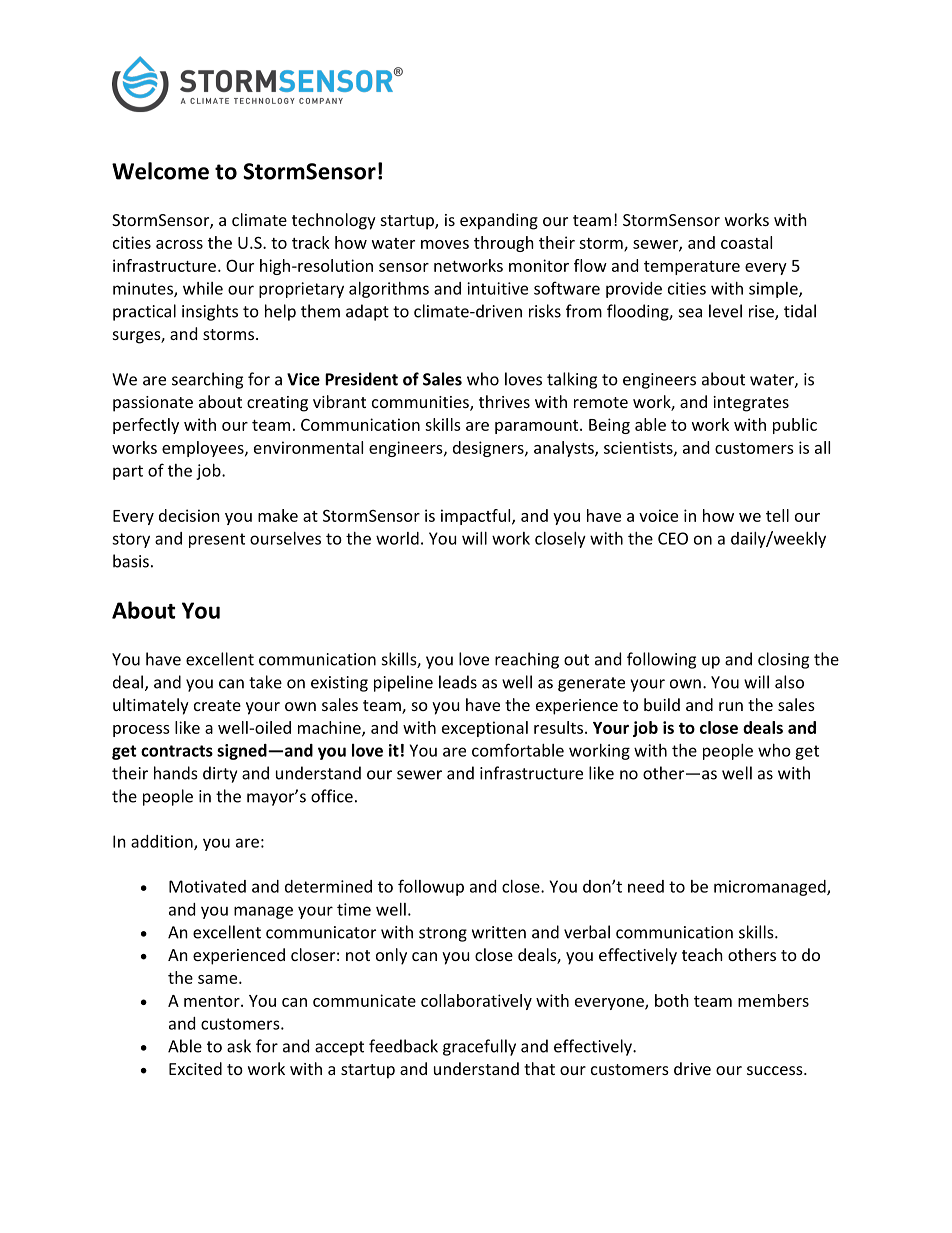 The height and width of the page is (1233, 952). I want to click on coastal, so click(746, 242).
